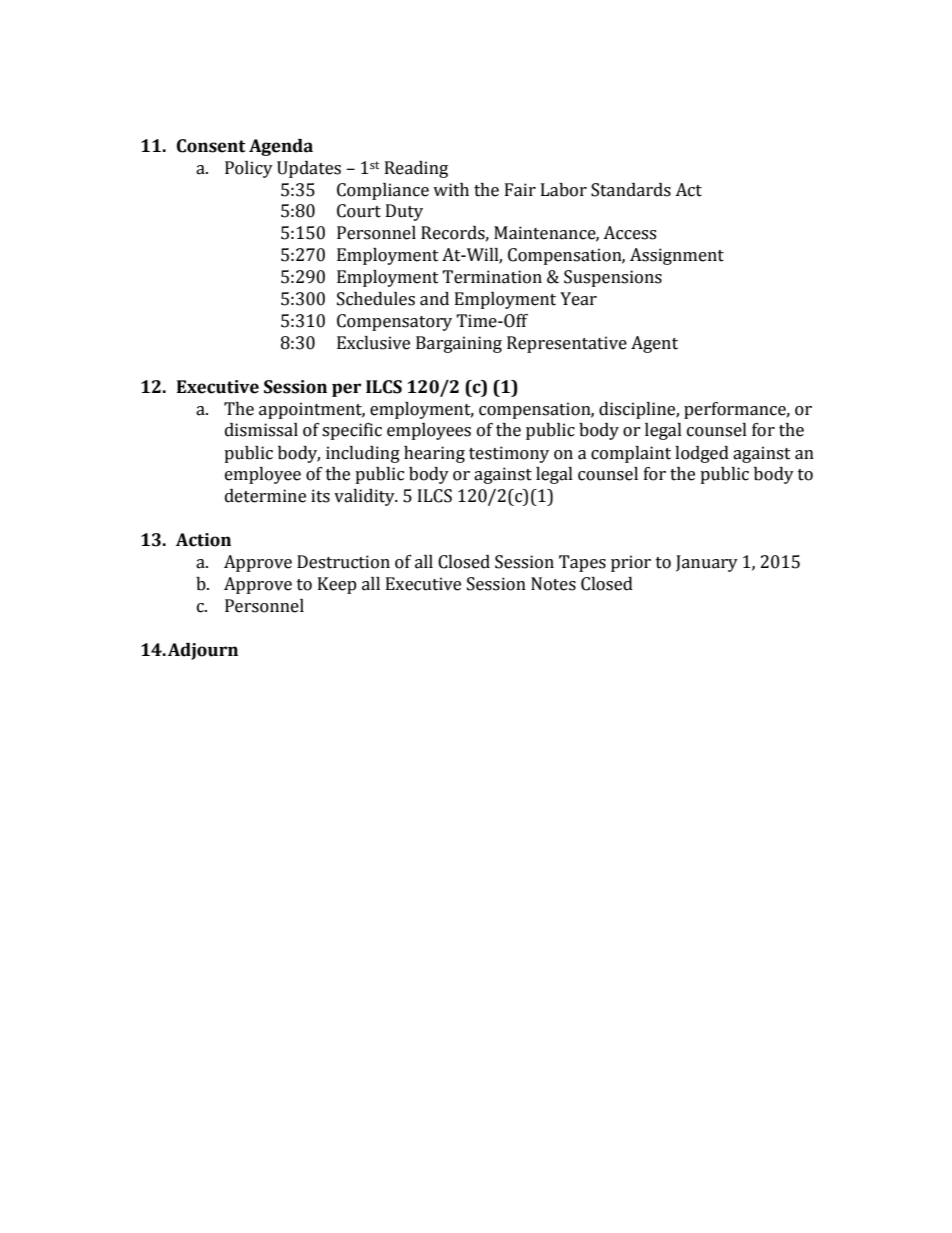  Describe the element at coordinates (434, 454) in the screenshot. I see `hearing` at that location.
